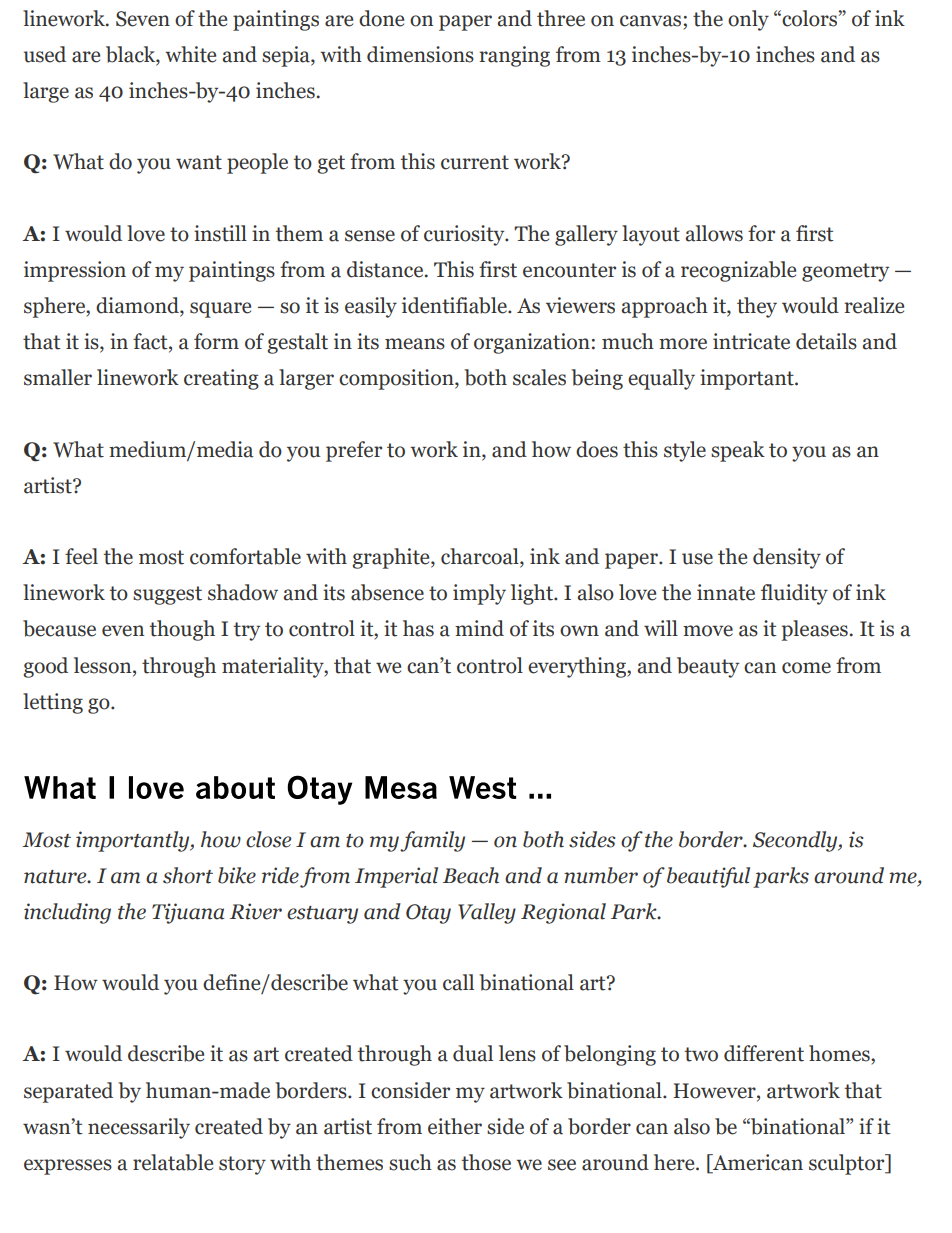  What do you see at coordinates (139, 1128) in the screenshot?
I see `necessarily` at bounding box center [139, 1128].
